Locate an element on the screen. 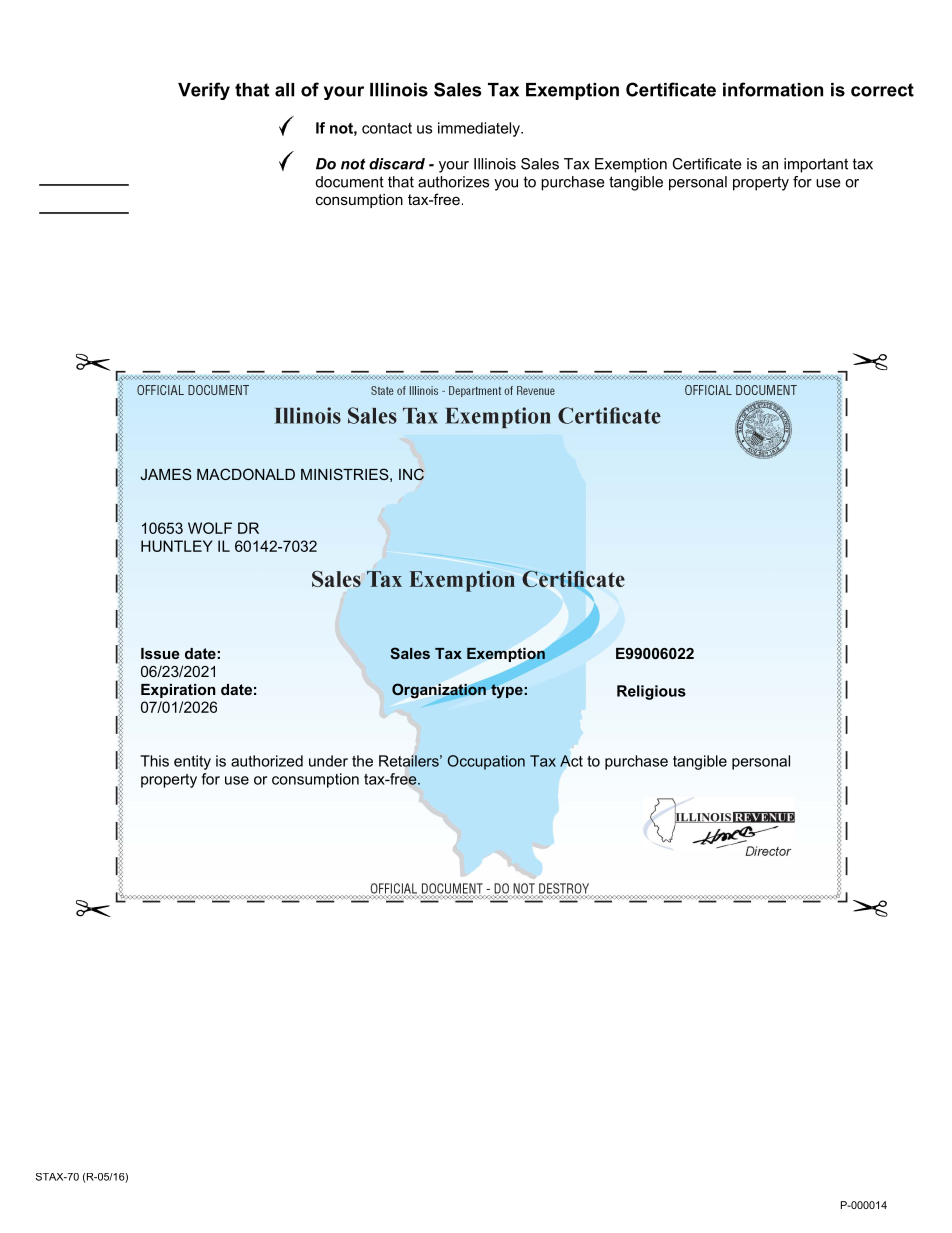 This screenshot has width=952, height=1233. important is located at coordinates (816, 165).
